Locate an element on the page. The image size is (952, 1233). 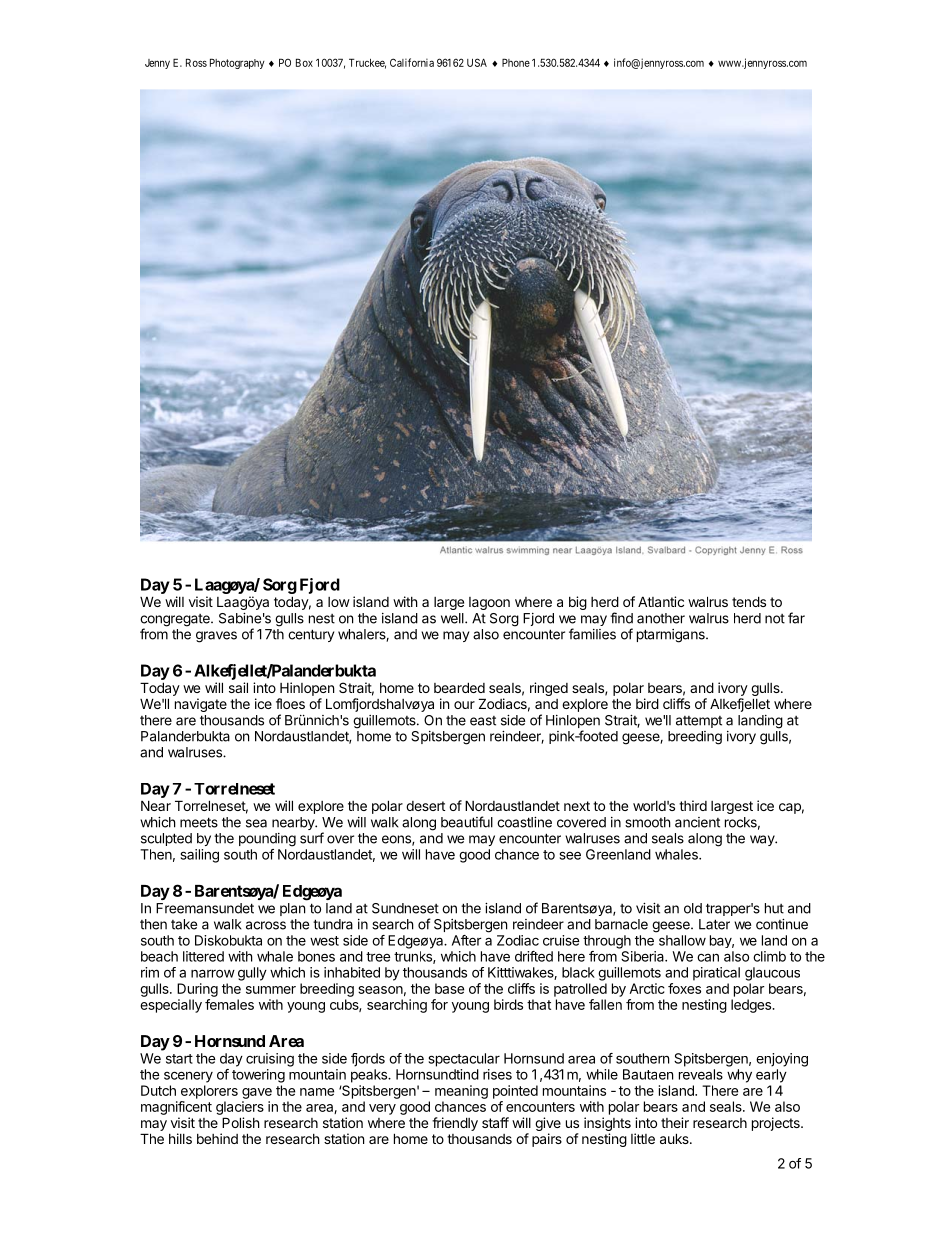
Truckee is located at coordinates (367, 63).
